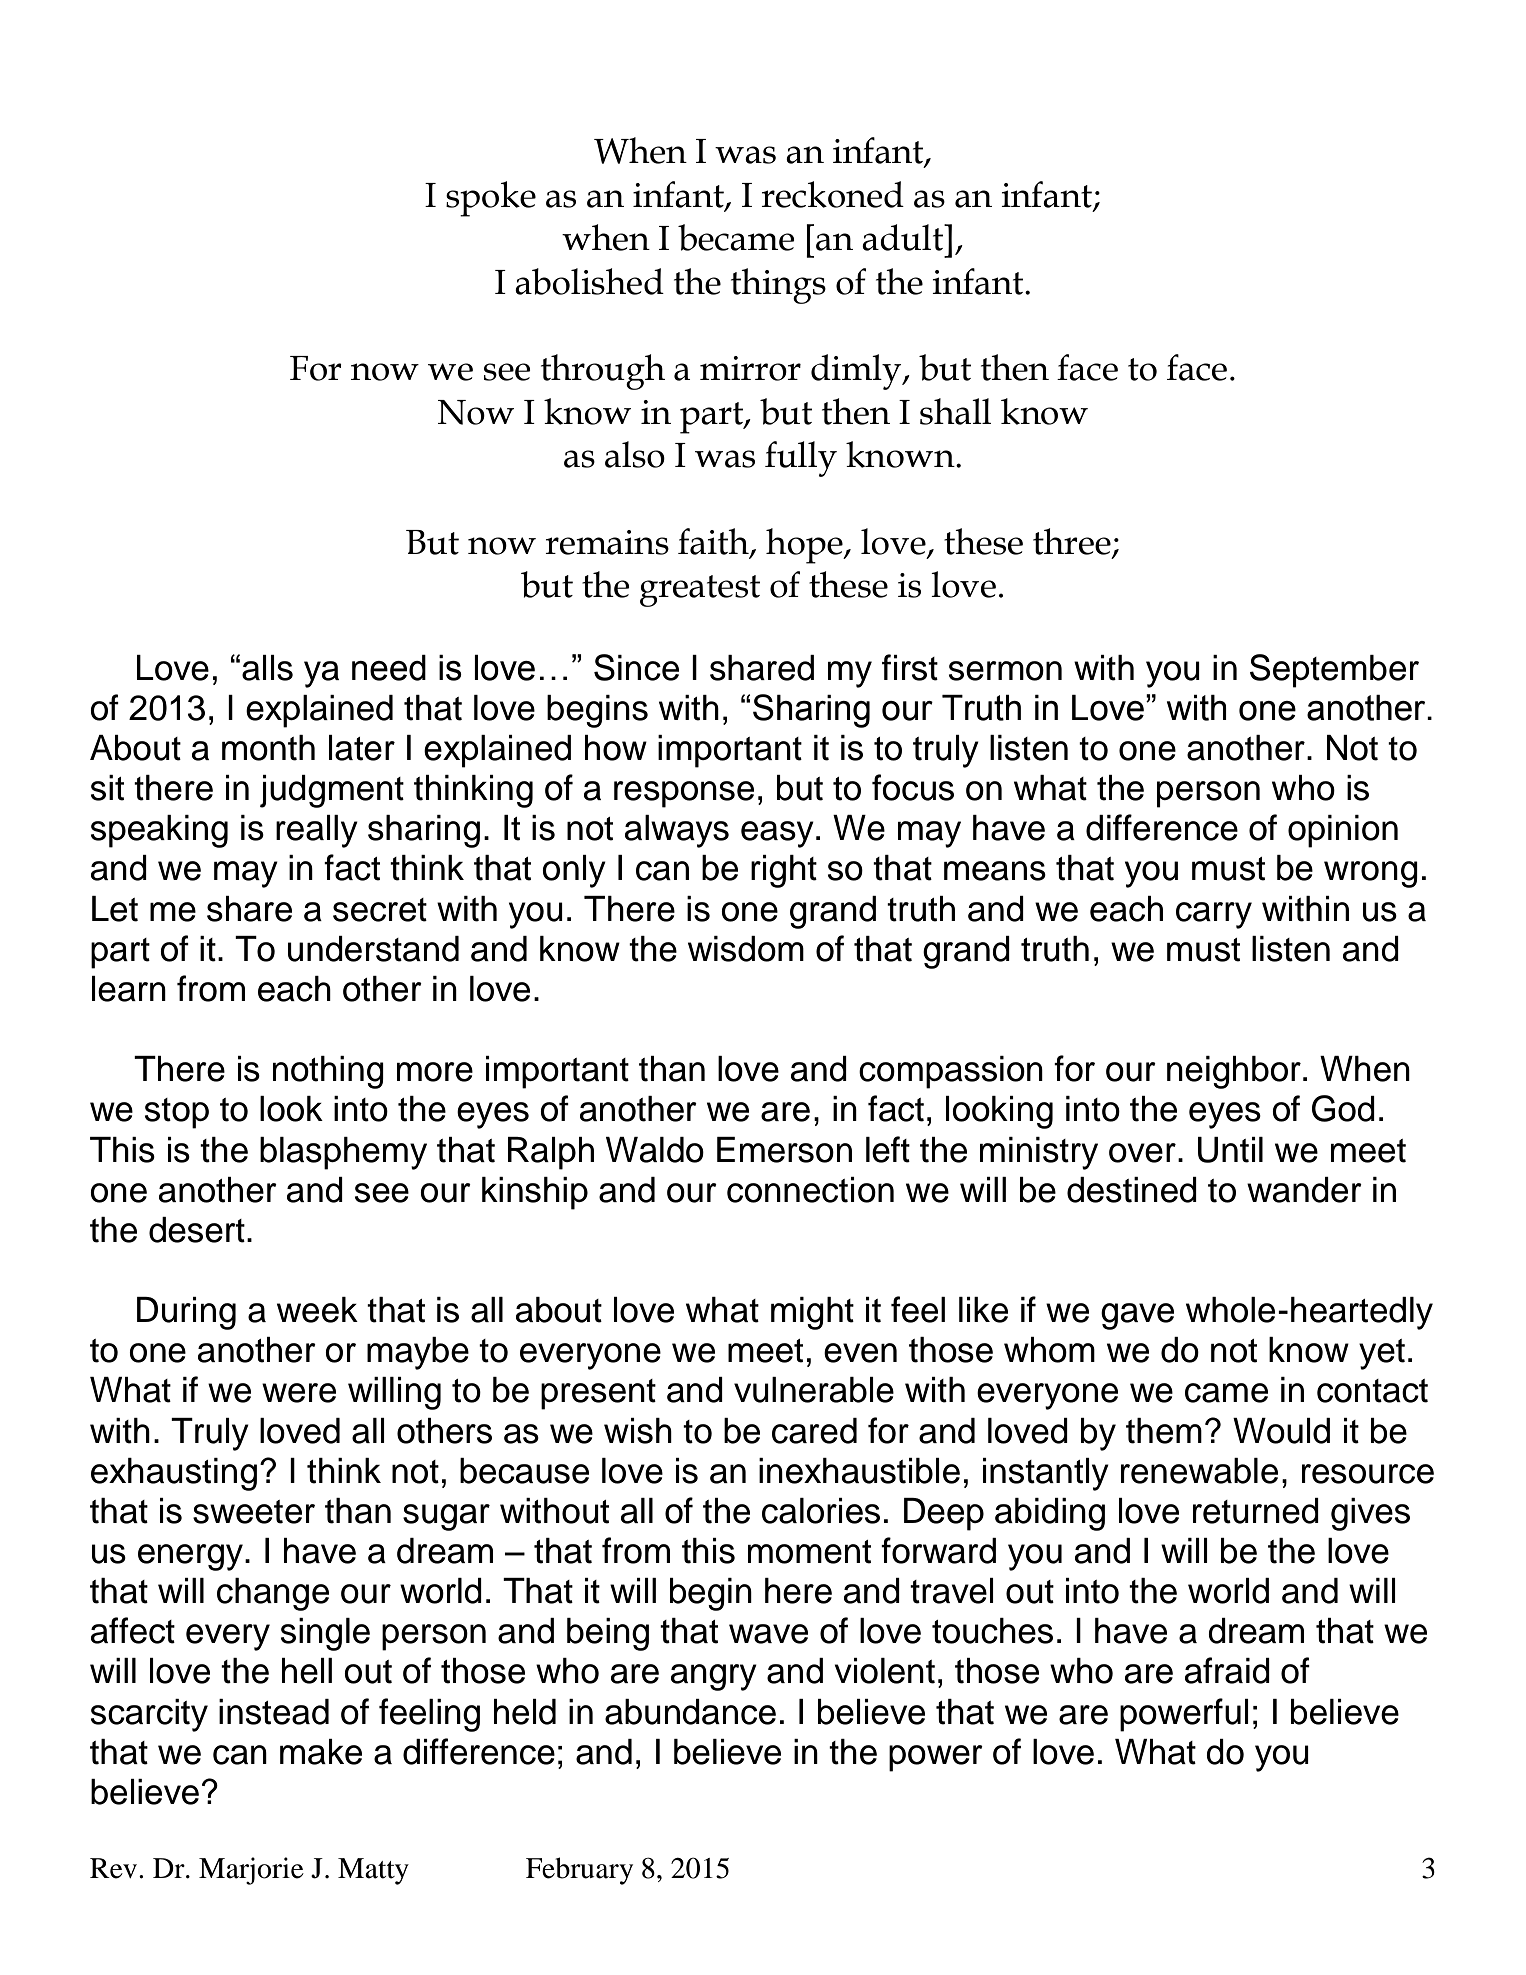  What do you see at coordinates (491, 199) in the screenshot?
I see `spoke` at bounding box center [491, 199].
